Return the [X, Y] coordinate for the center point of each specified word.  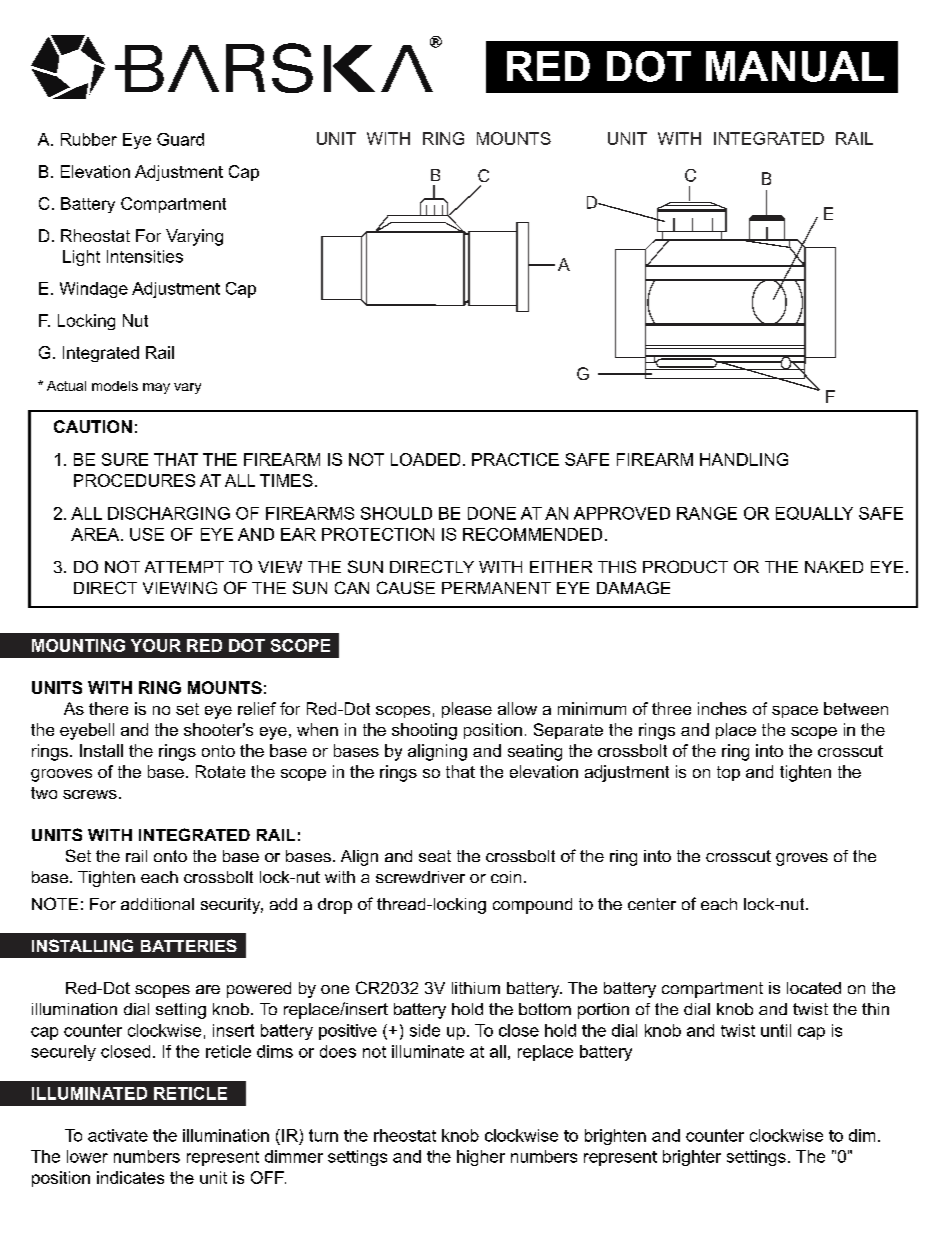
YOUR [156, 645]
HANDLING [744, 459]
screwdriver [420, 877]
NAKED [834, 567]
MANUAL [795, 66]
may [156, 388]
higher [481, 1158]
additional [157, 904]
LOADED [425, 459]
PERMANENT [496, 588]
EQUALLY [814, 513]
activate [118, 1135]
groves [802, 859]
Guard [180, 139]
